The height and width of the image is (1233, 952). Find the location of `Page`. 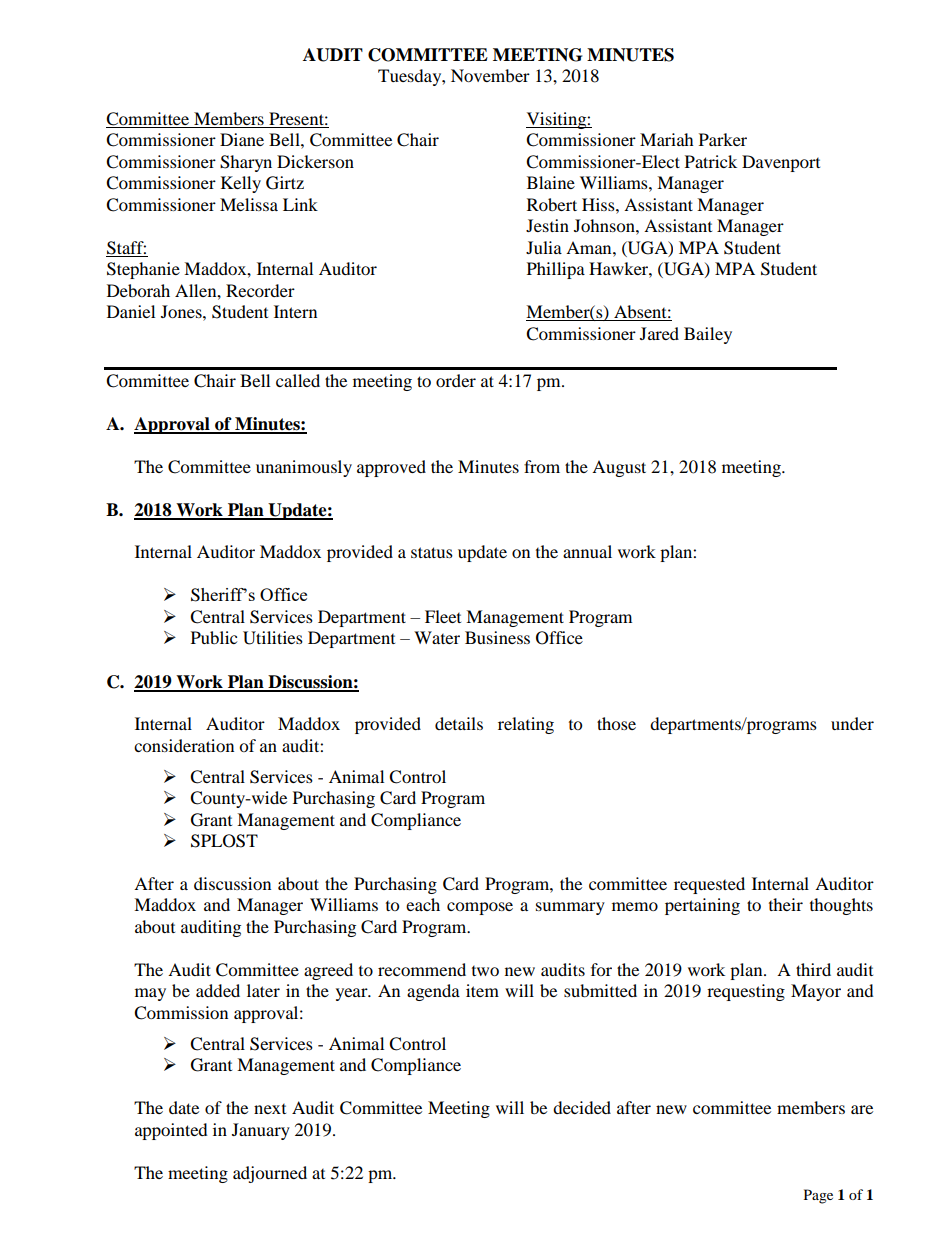

Page is located at coordinates (818, 1196).
